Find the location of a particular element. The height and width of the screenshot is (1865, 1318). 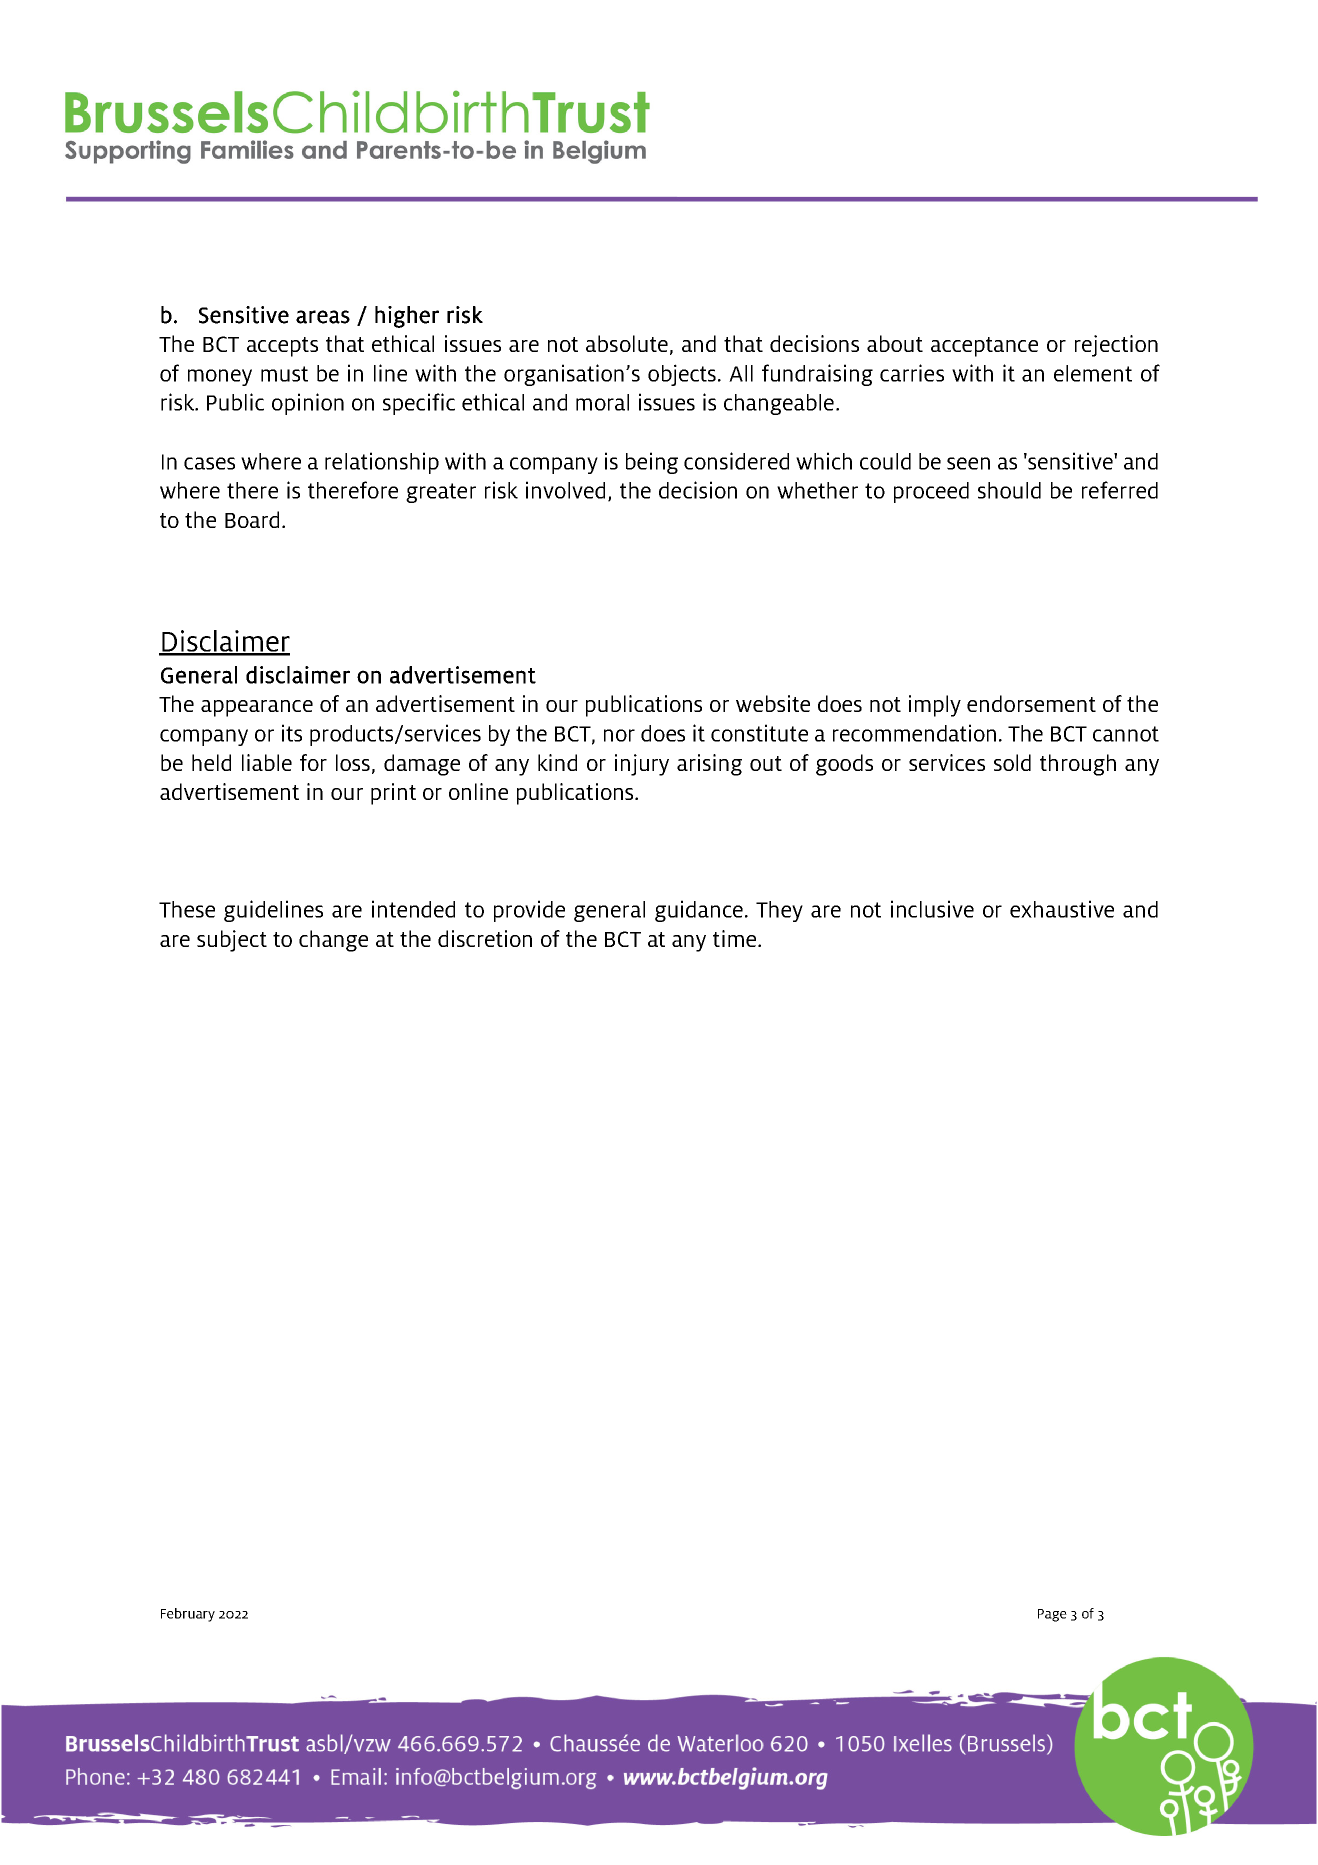

Page is located at coordinates (1052, 1615).
